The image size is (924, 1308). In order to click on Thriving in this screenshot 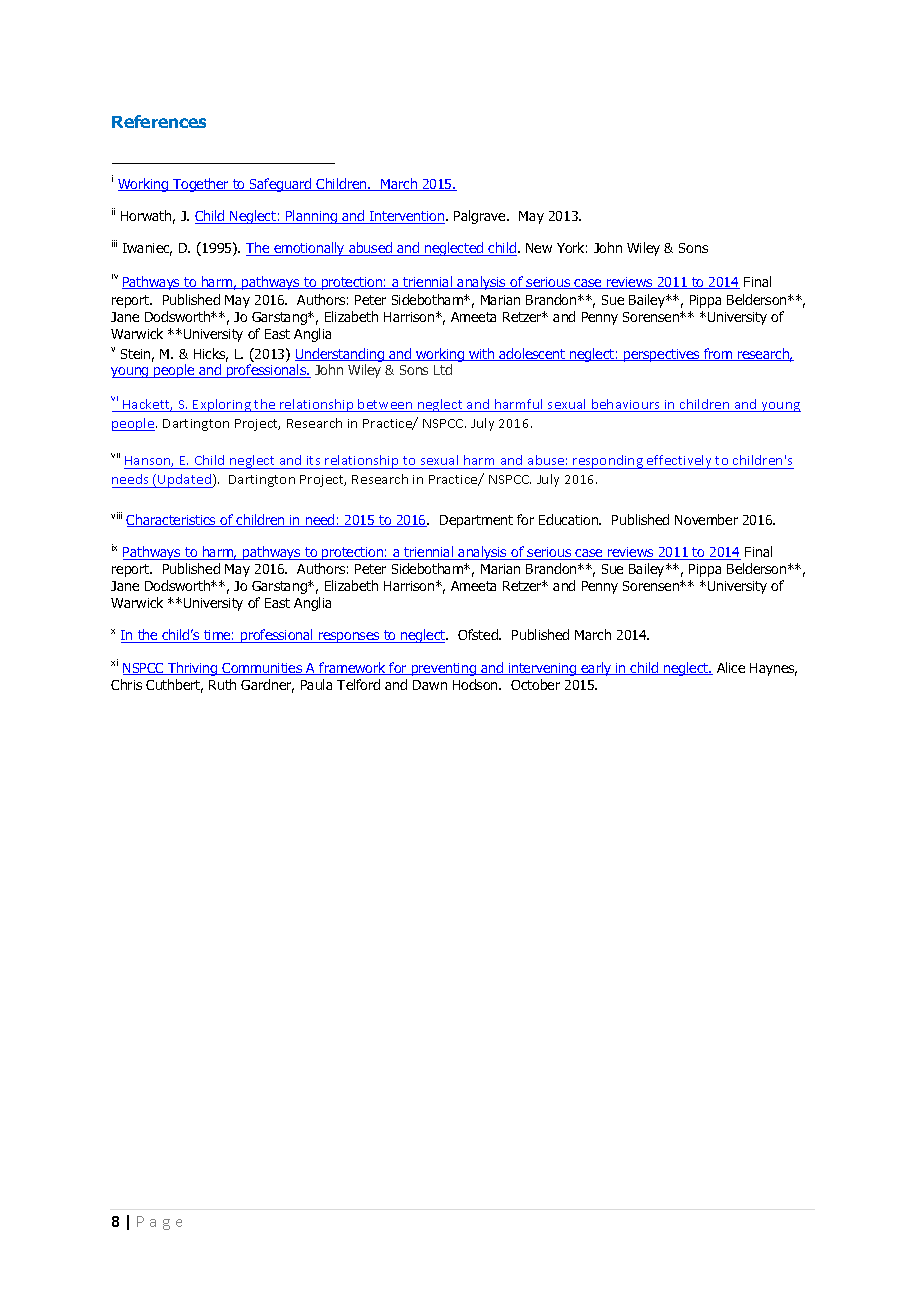, I will do `click(193, 669)`.
